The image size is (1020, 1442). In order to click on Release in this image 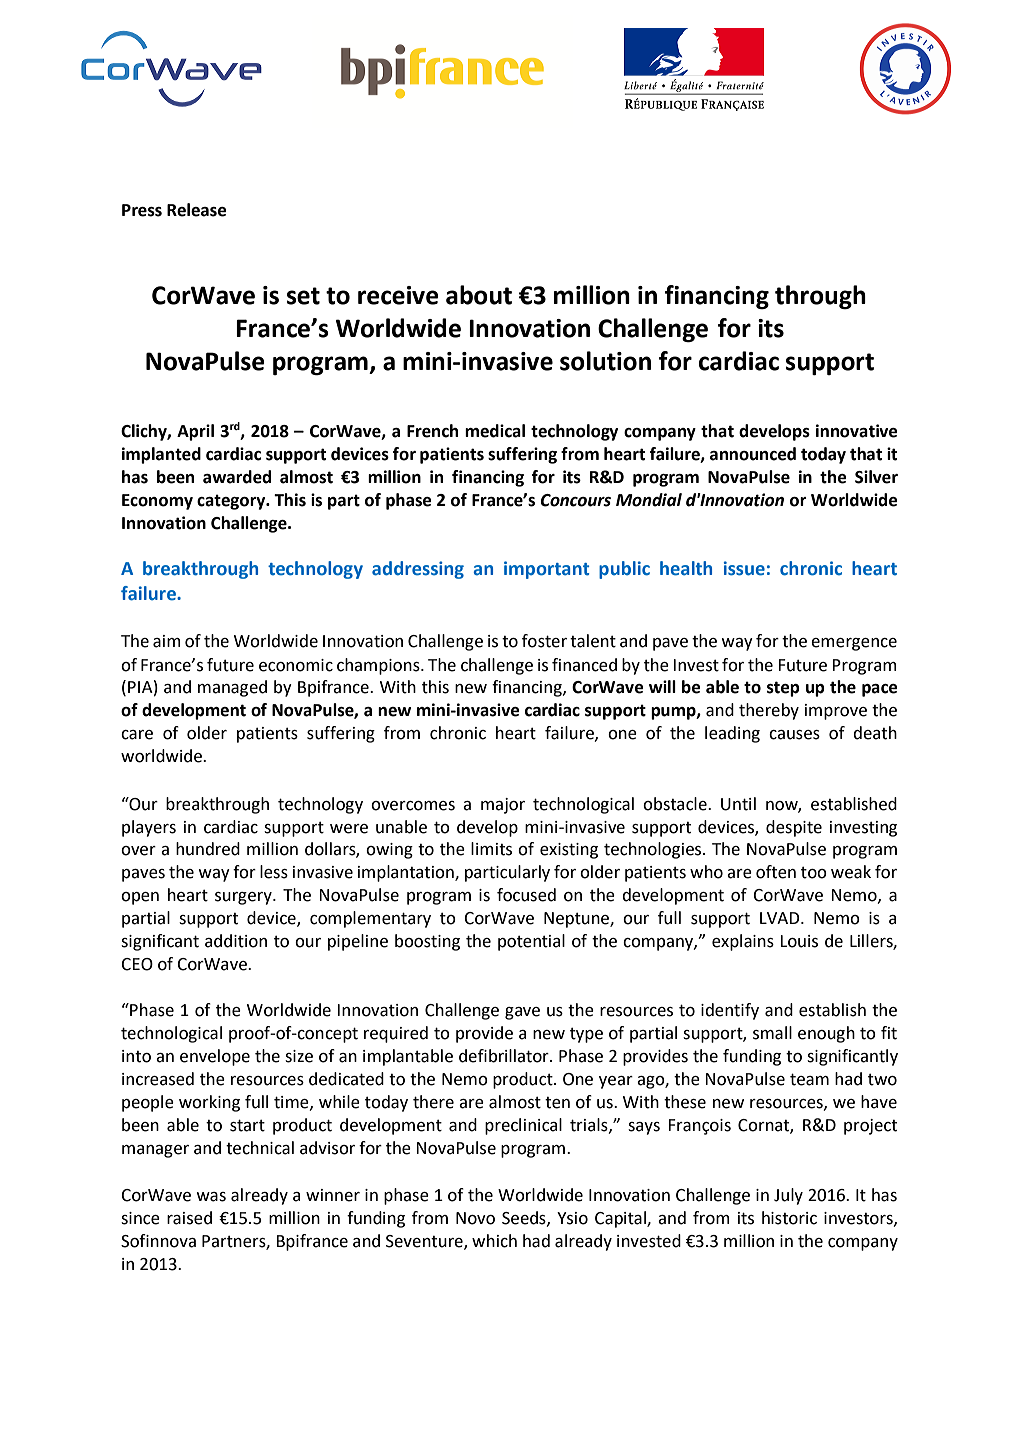, I will do `click(197, 210)`.
